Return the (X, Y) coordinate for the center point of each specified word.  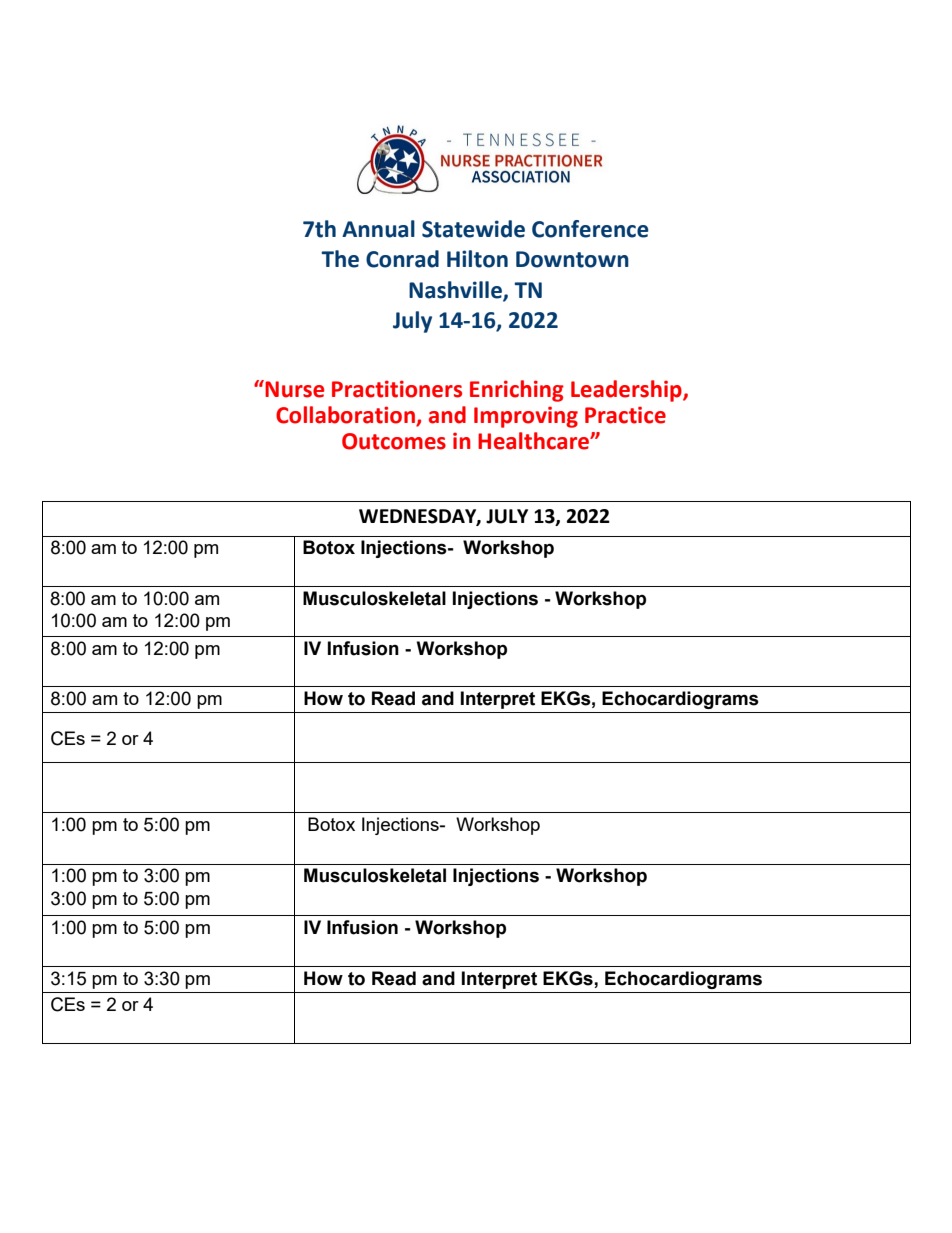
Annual (378, 229)
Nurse (294, 389)
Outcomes (394, 441)
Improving (526, 417)
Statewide (473, 229)
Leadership (627, 391)
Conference (590, 229)
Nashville (456, 291)
